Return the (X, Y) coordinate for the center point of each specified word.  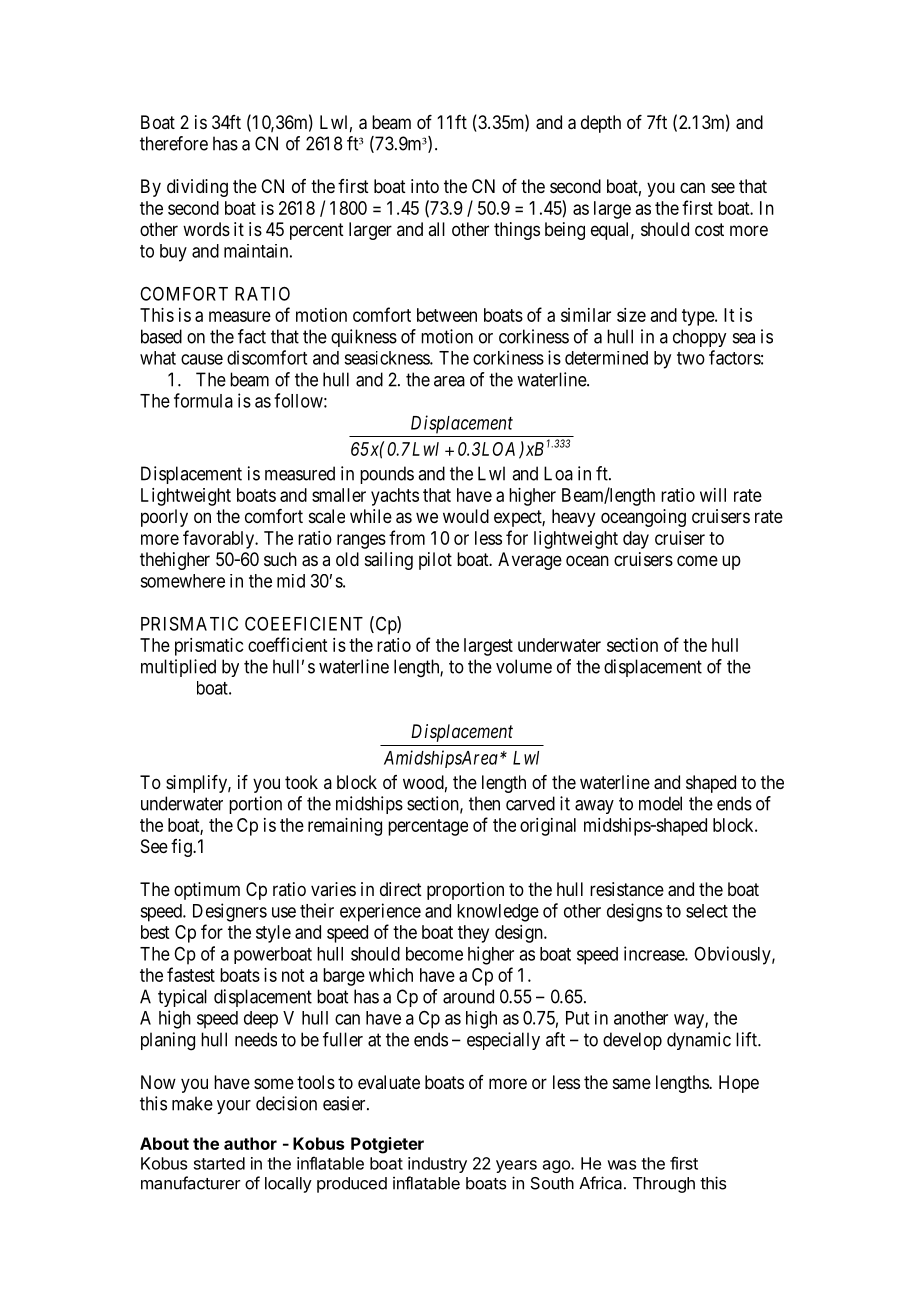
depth (601, 124)
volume (524, 666)
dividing (197, 188)
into (425, 186)
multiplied (178, 668)
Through (664, 1185)
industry (437, 1165)
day (636, 540)
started (219, 1163)
